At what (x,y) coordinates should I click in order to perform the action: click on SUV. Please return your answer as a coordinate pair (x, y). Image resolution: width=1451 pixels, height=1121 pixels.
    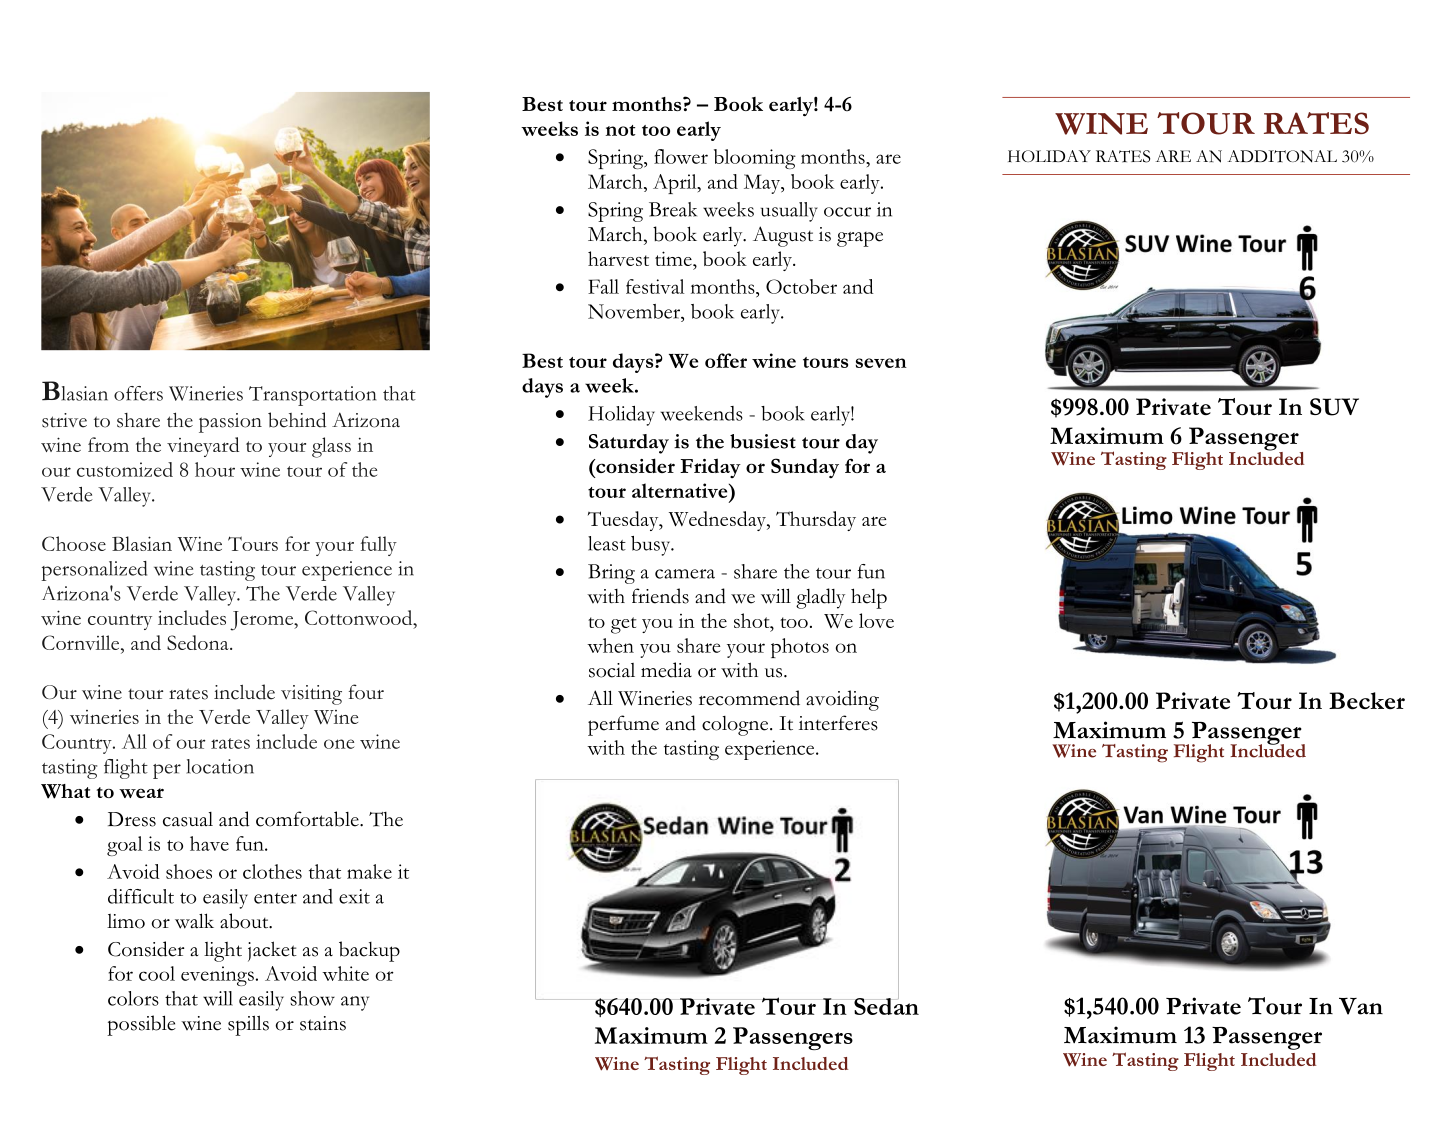
    Looking at the image, I should click on (1334, 407).
